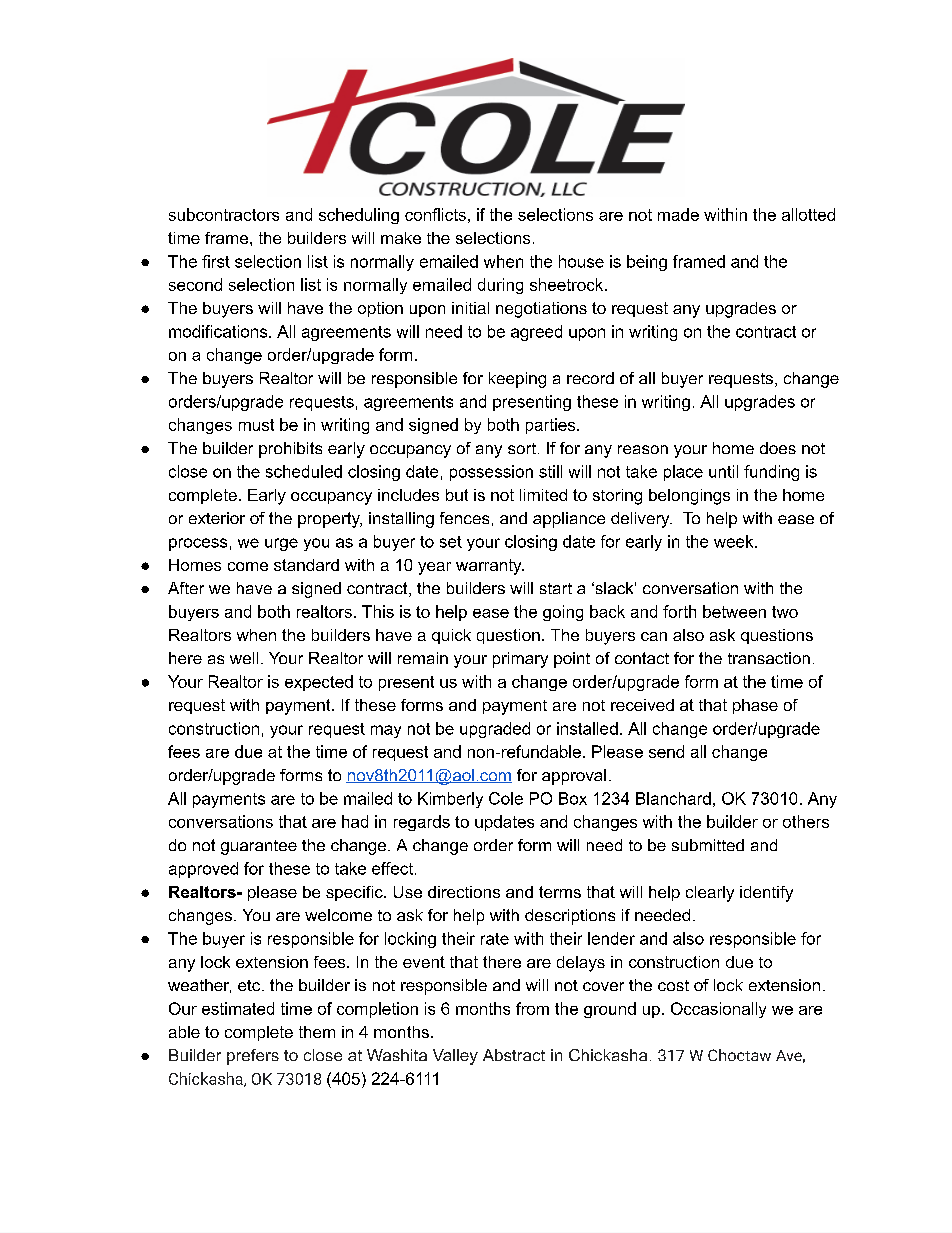  I want to click on between, so click(734, 611).
